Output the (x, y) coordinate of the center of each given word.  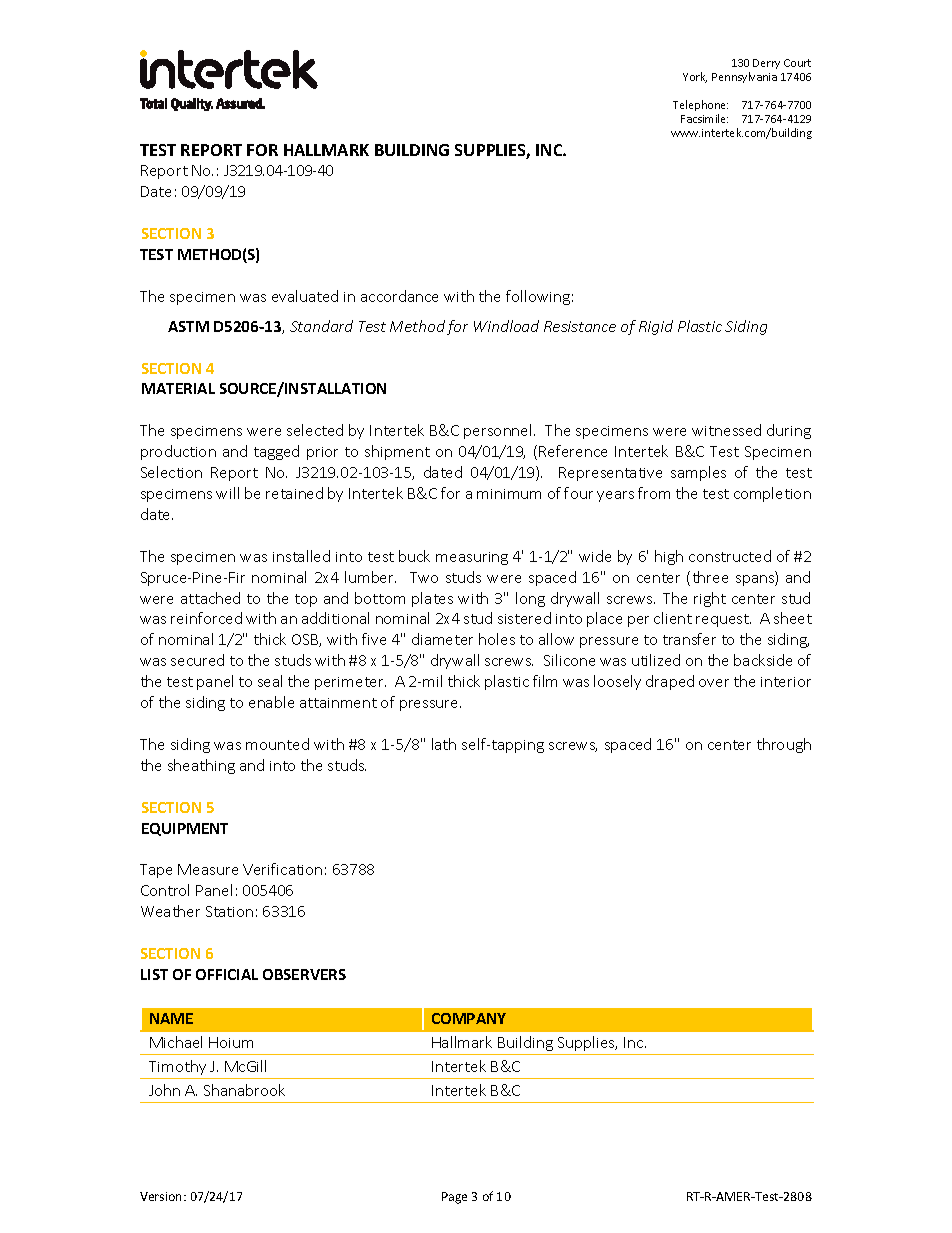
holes (497, 639)
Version (162, 1196)
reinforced (206, 618)
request (723, 620)
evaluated (305, 296)
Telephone (700, 105)
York (695, 77)
